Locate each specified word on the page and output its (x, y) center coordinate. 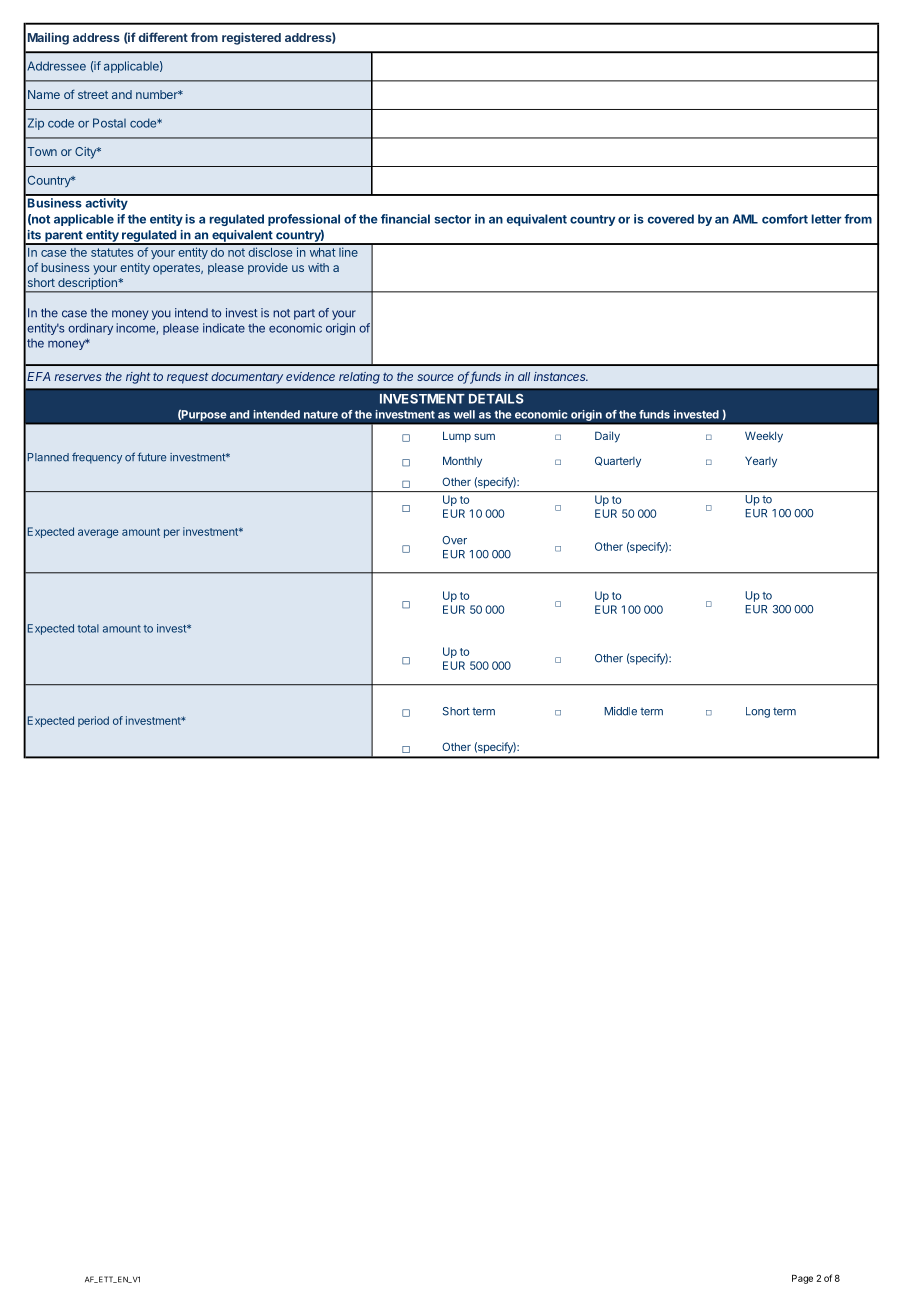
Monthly (462, 462)
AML (745, 219)
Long (758, 712)
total (88, 628)
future (151, 457)
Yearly (761, 462)
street (93, 95)
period (93, 721)
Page (802, 1279)
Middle (620, 711)
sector (452, 219)
